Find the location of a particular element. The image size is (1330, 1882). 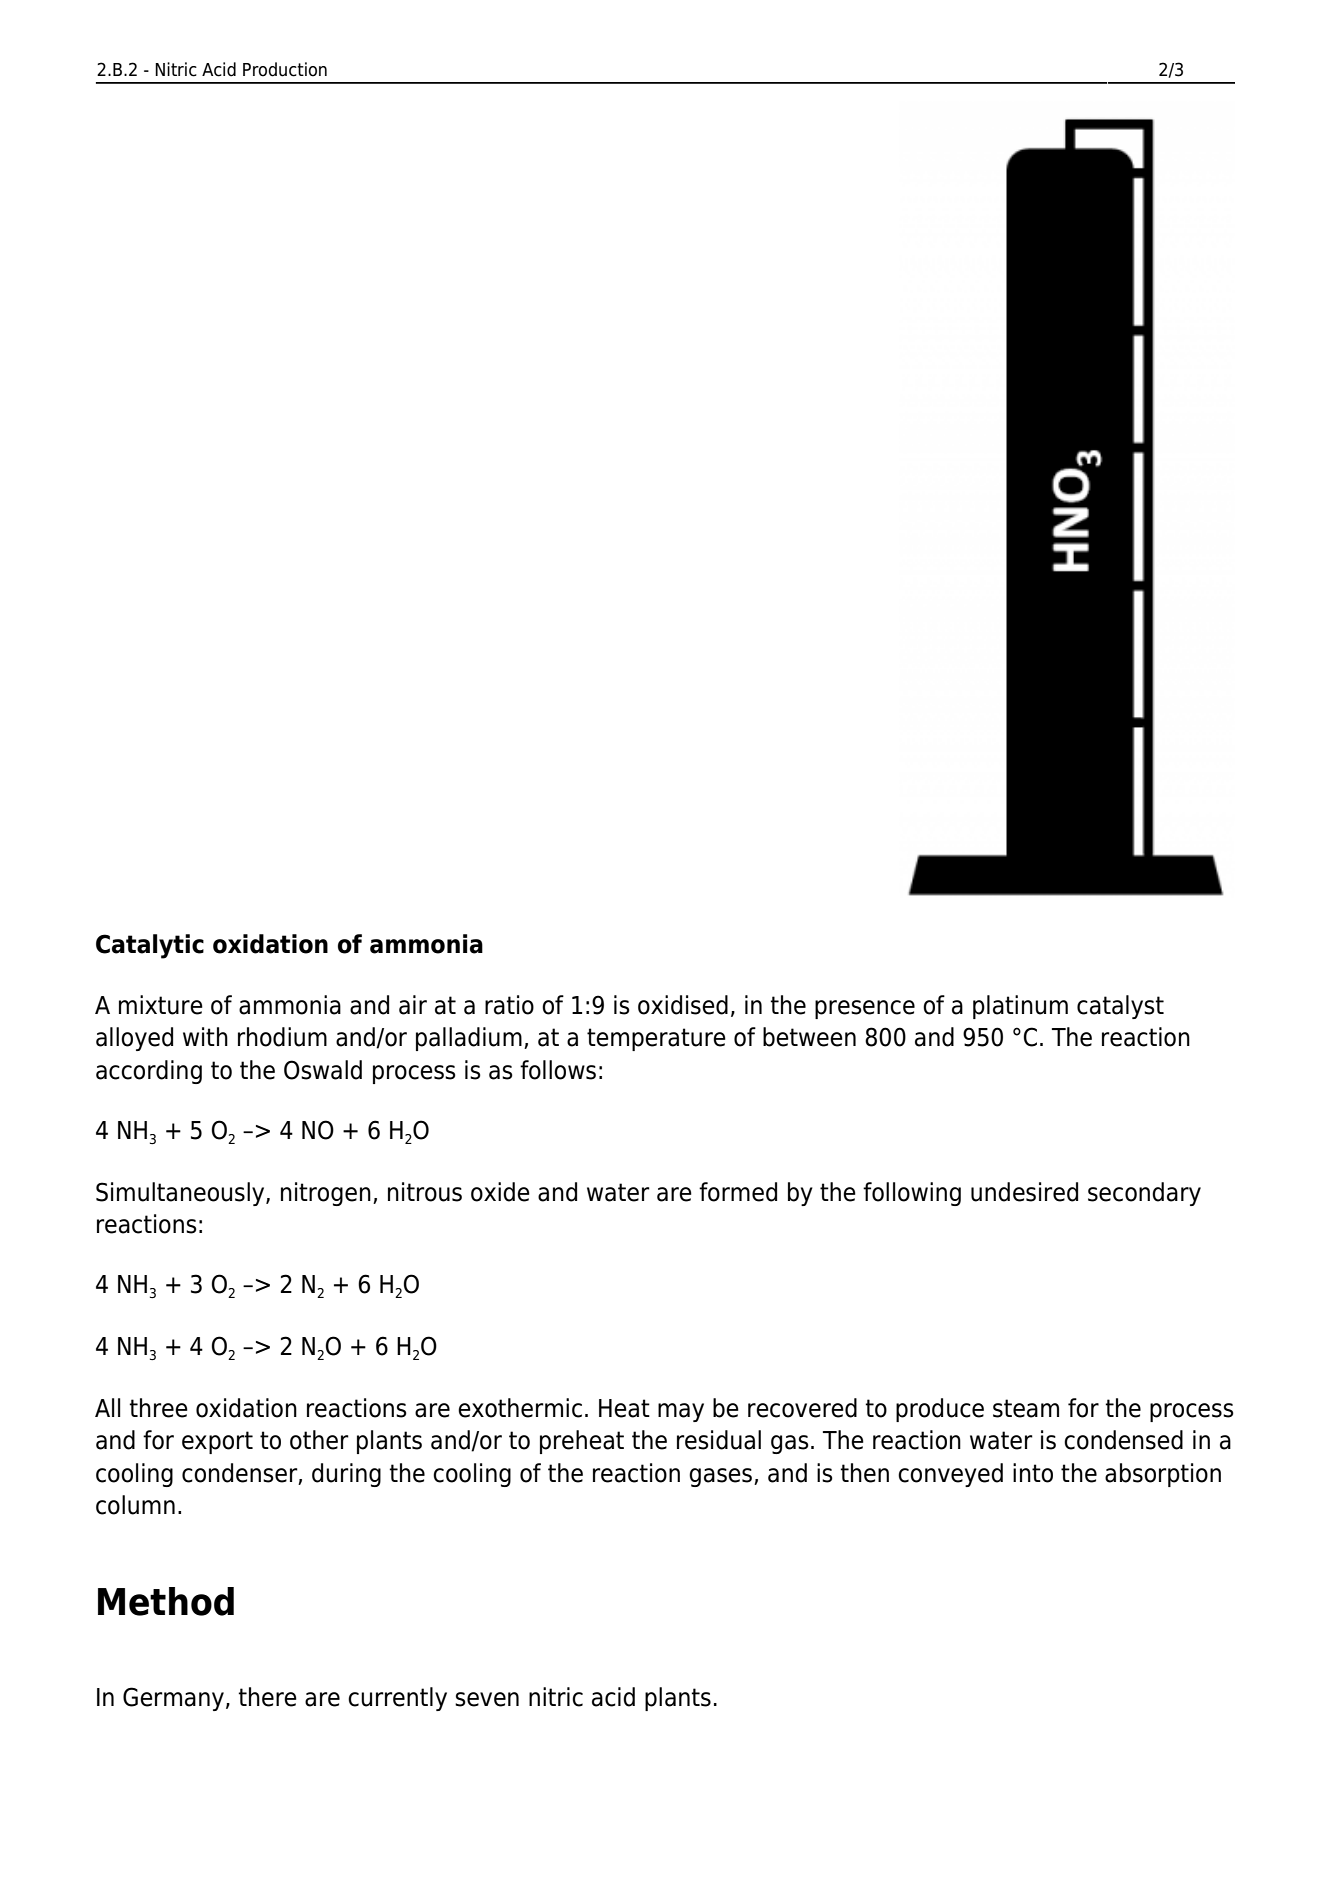

Catalytic is located at coordinates (150, 946).
